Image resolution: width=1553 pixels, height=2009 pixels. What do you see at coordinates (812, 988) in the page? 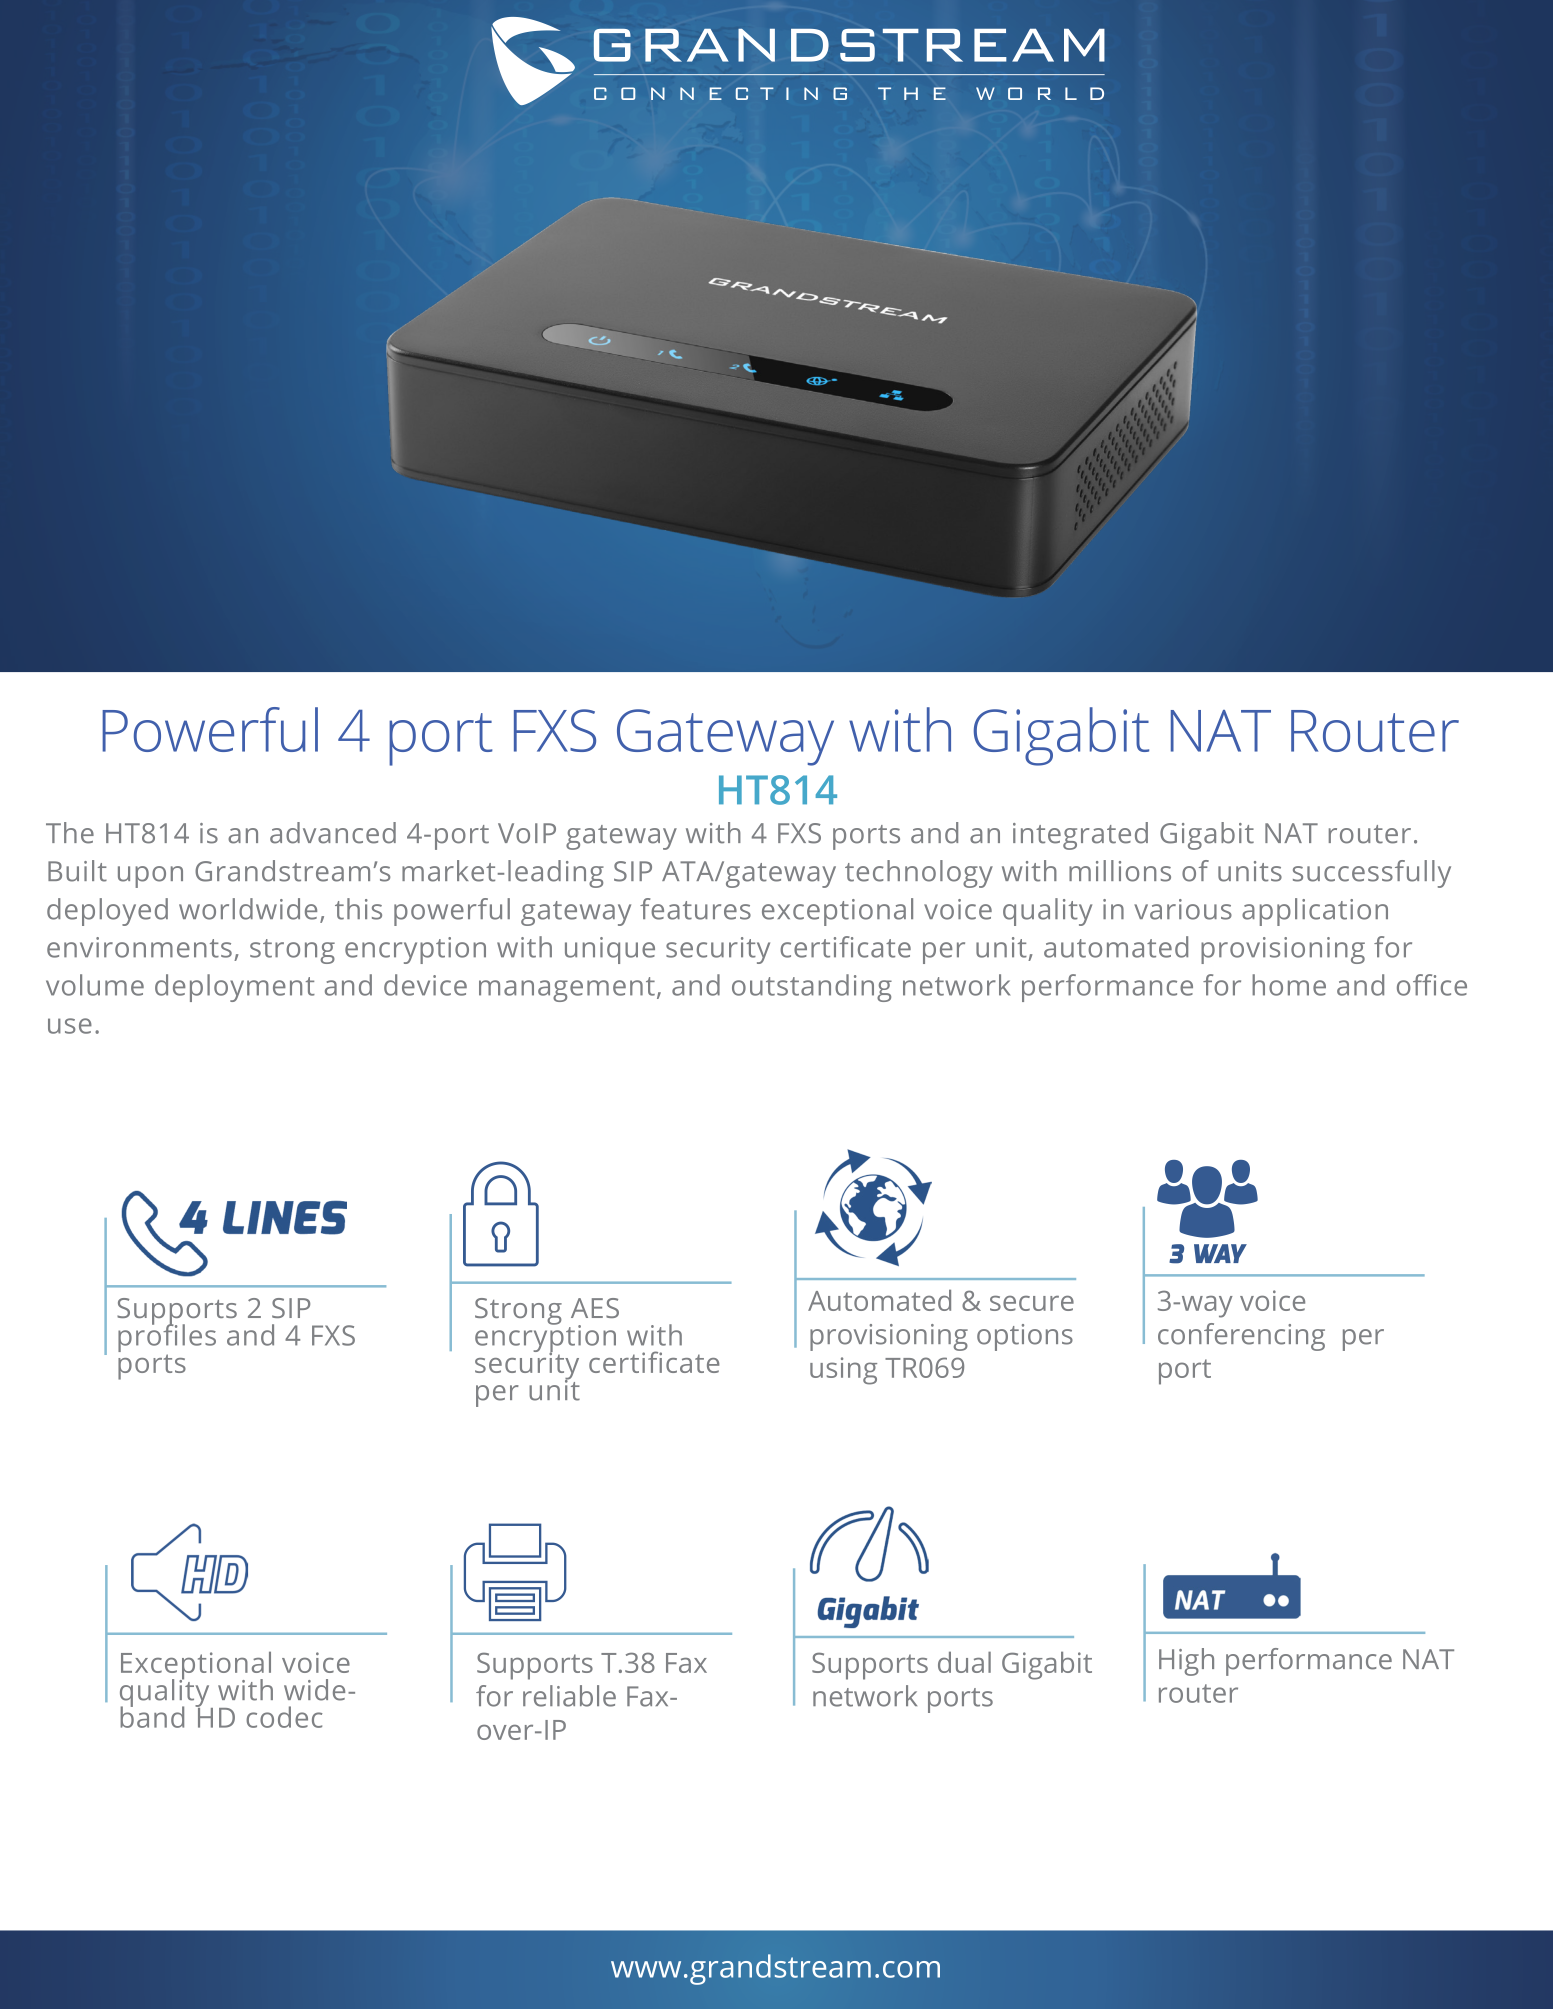
I see `outstanding` at bounding box center [812, 988].
